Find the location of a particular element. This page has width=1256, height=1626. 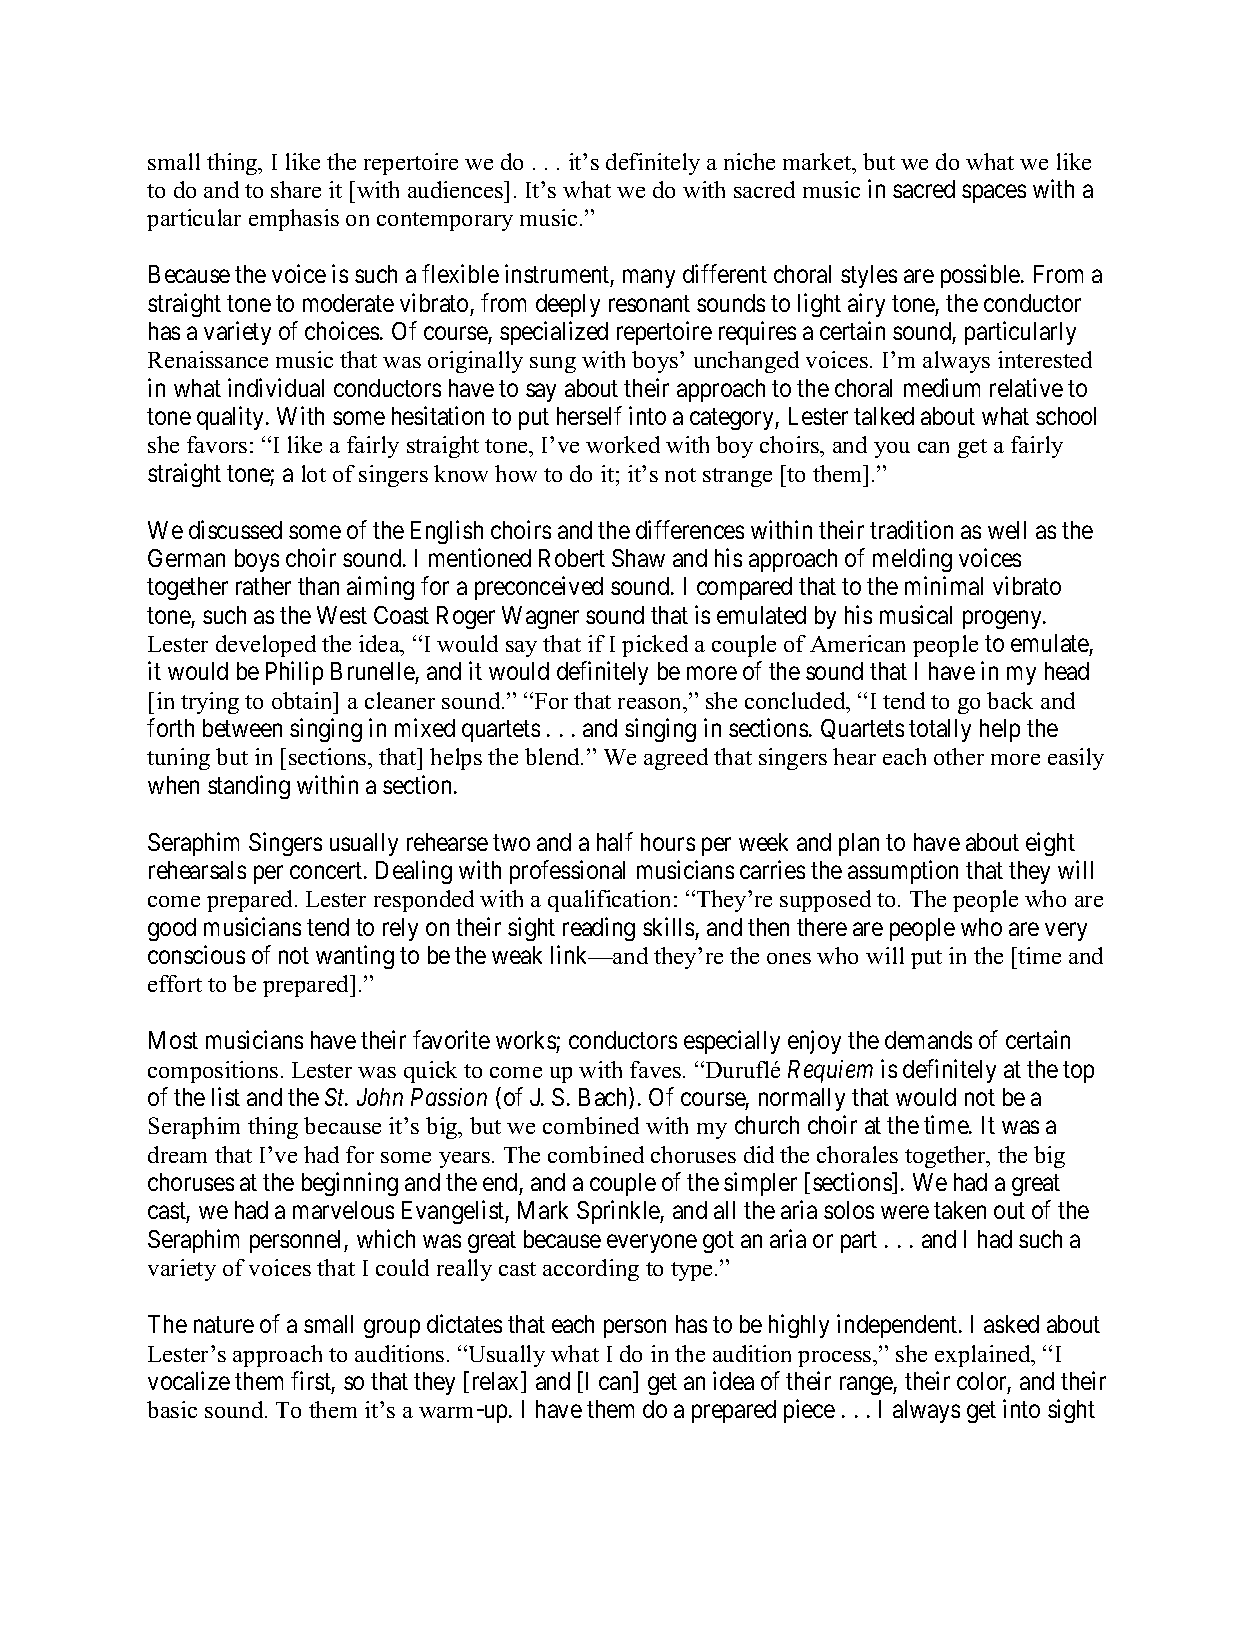

relax is located at coordinates (497, 1382).
